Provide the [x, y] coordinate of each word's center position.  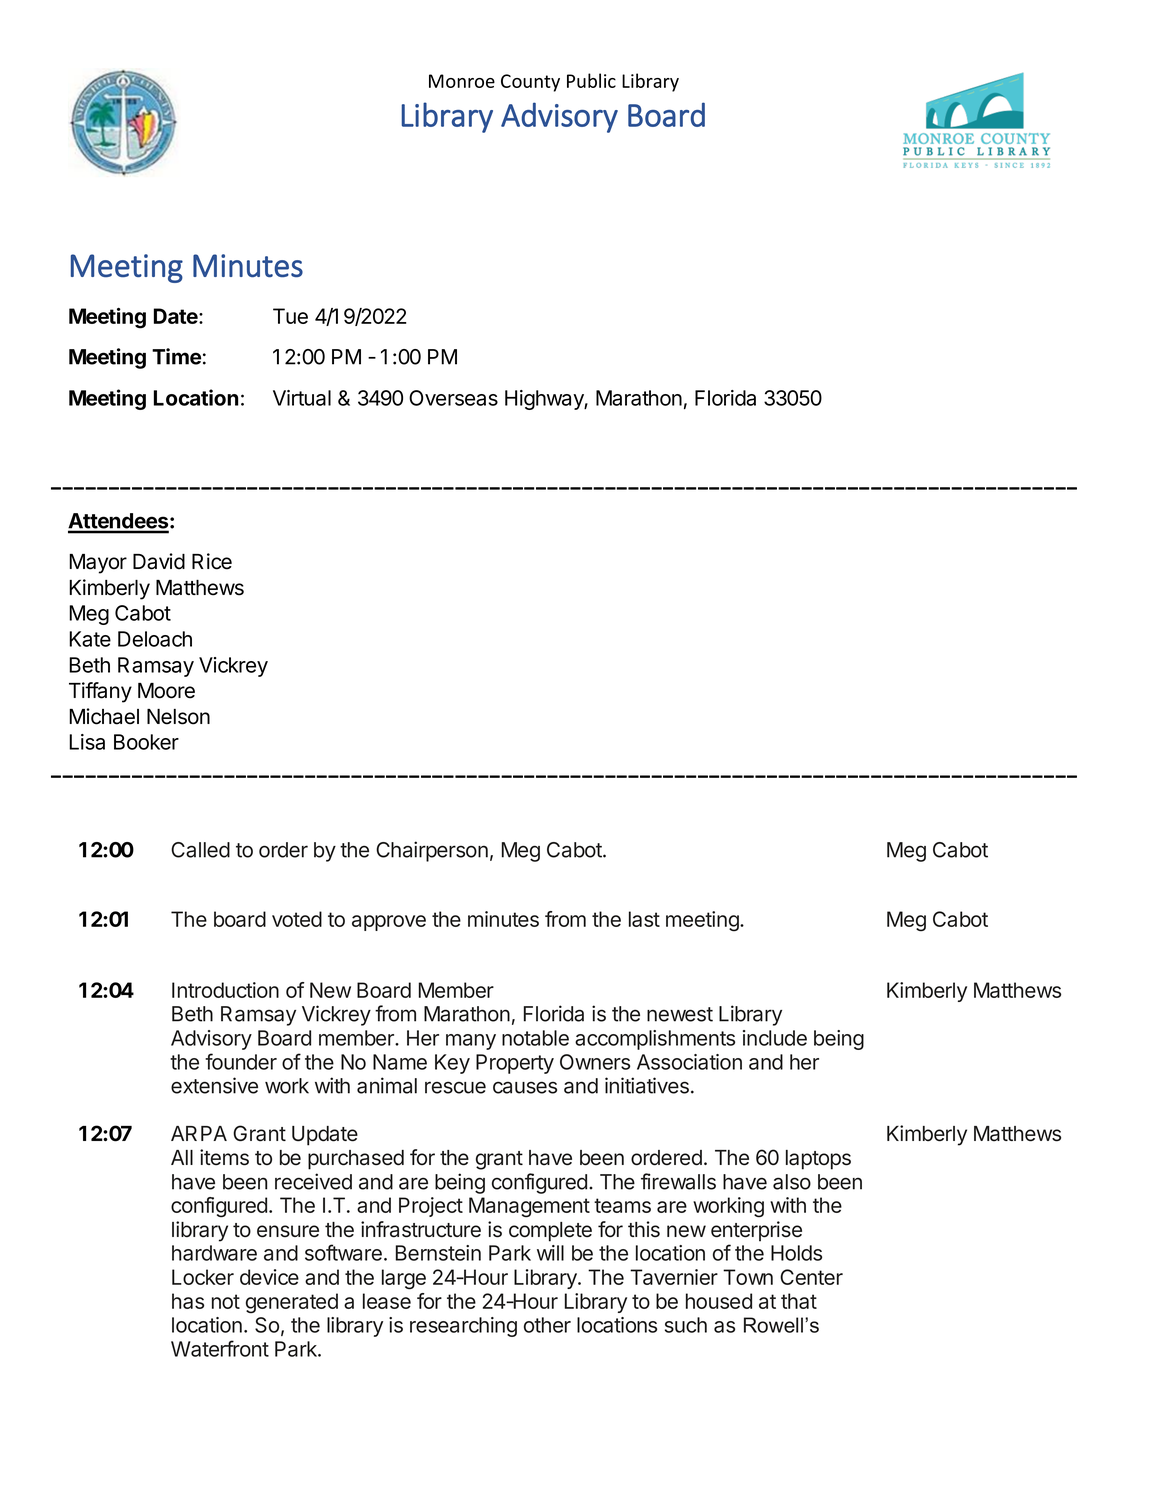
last [644, 919]
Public [591, 80]
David [159, 561]
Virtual [302, 398]
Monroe [462, 81]
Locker [203, 1277]
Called [200, 850]
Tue [290, 316]
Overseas [453, 398]
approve [389, 923]
